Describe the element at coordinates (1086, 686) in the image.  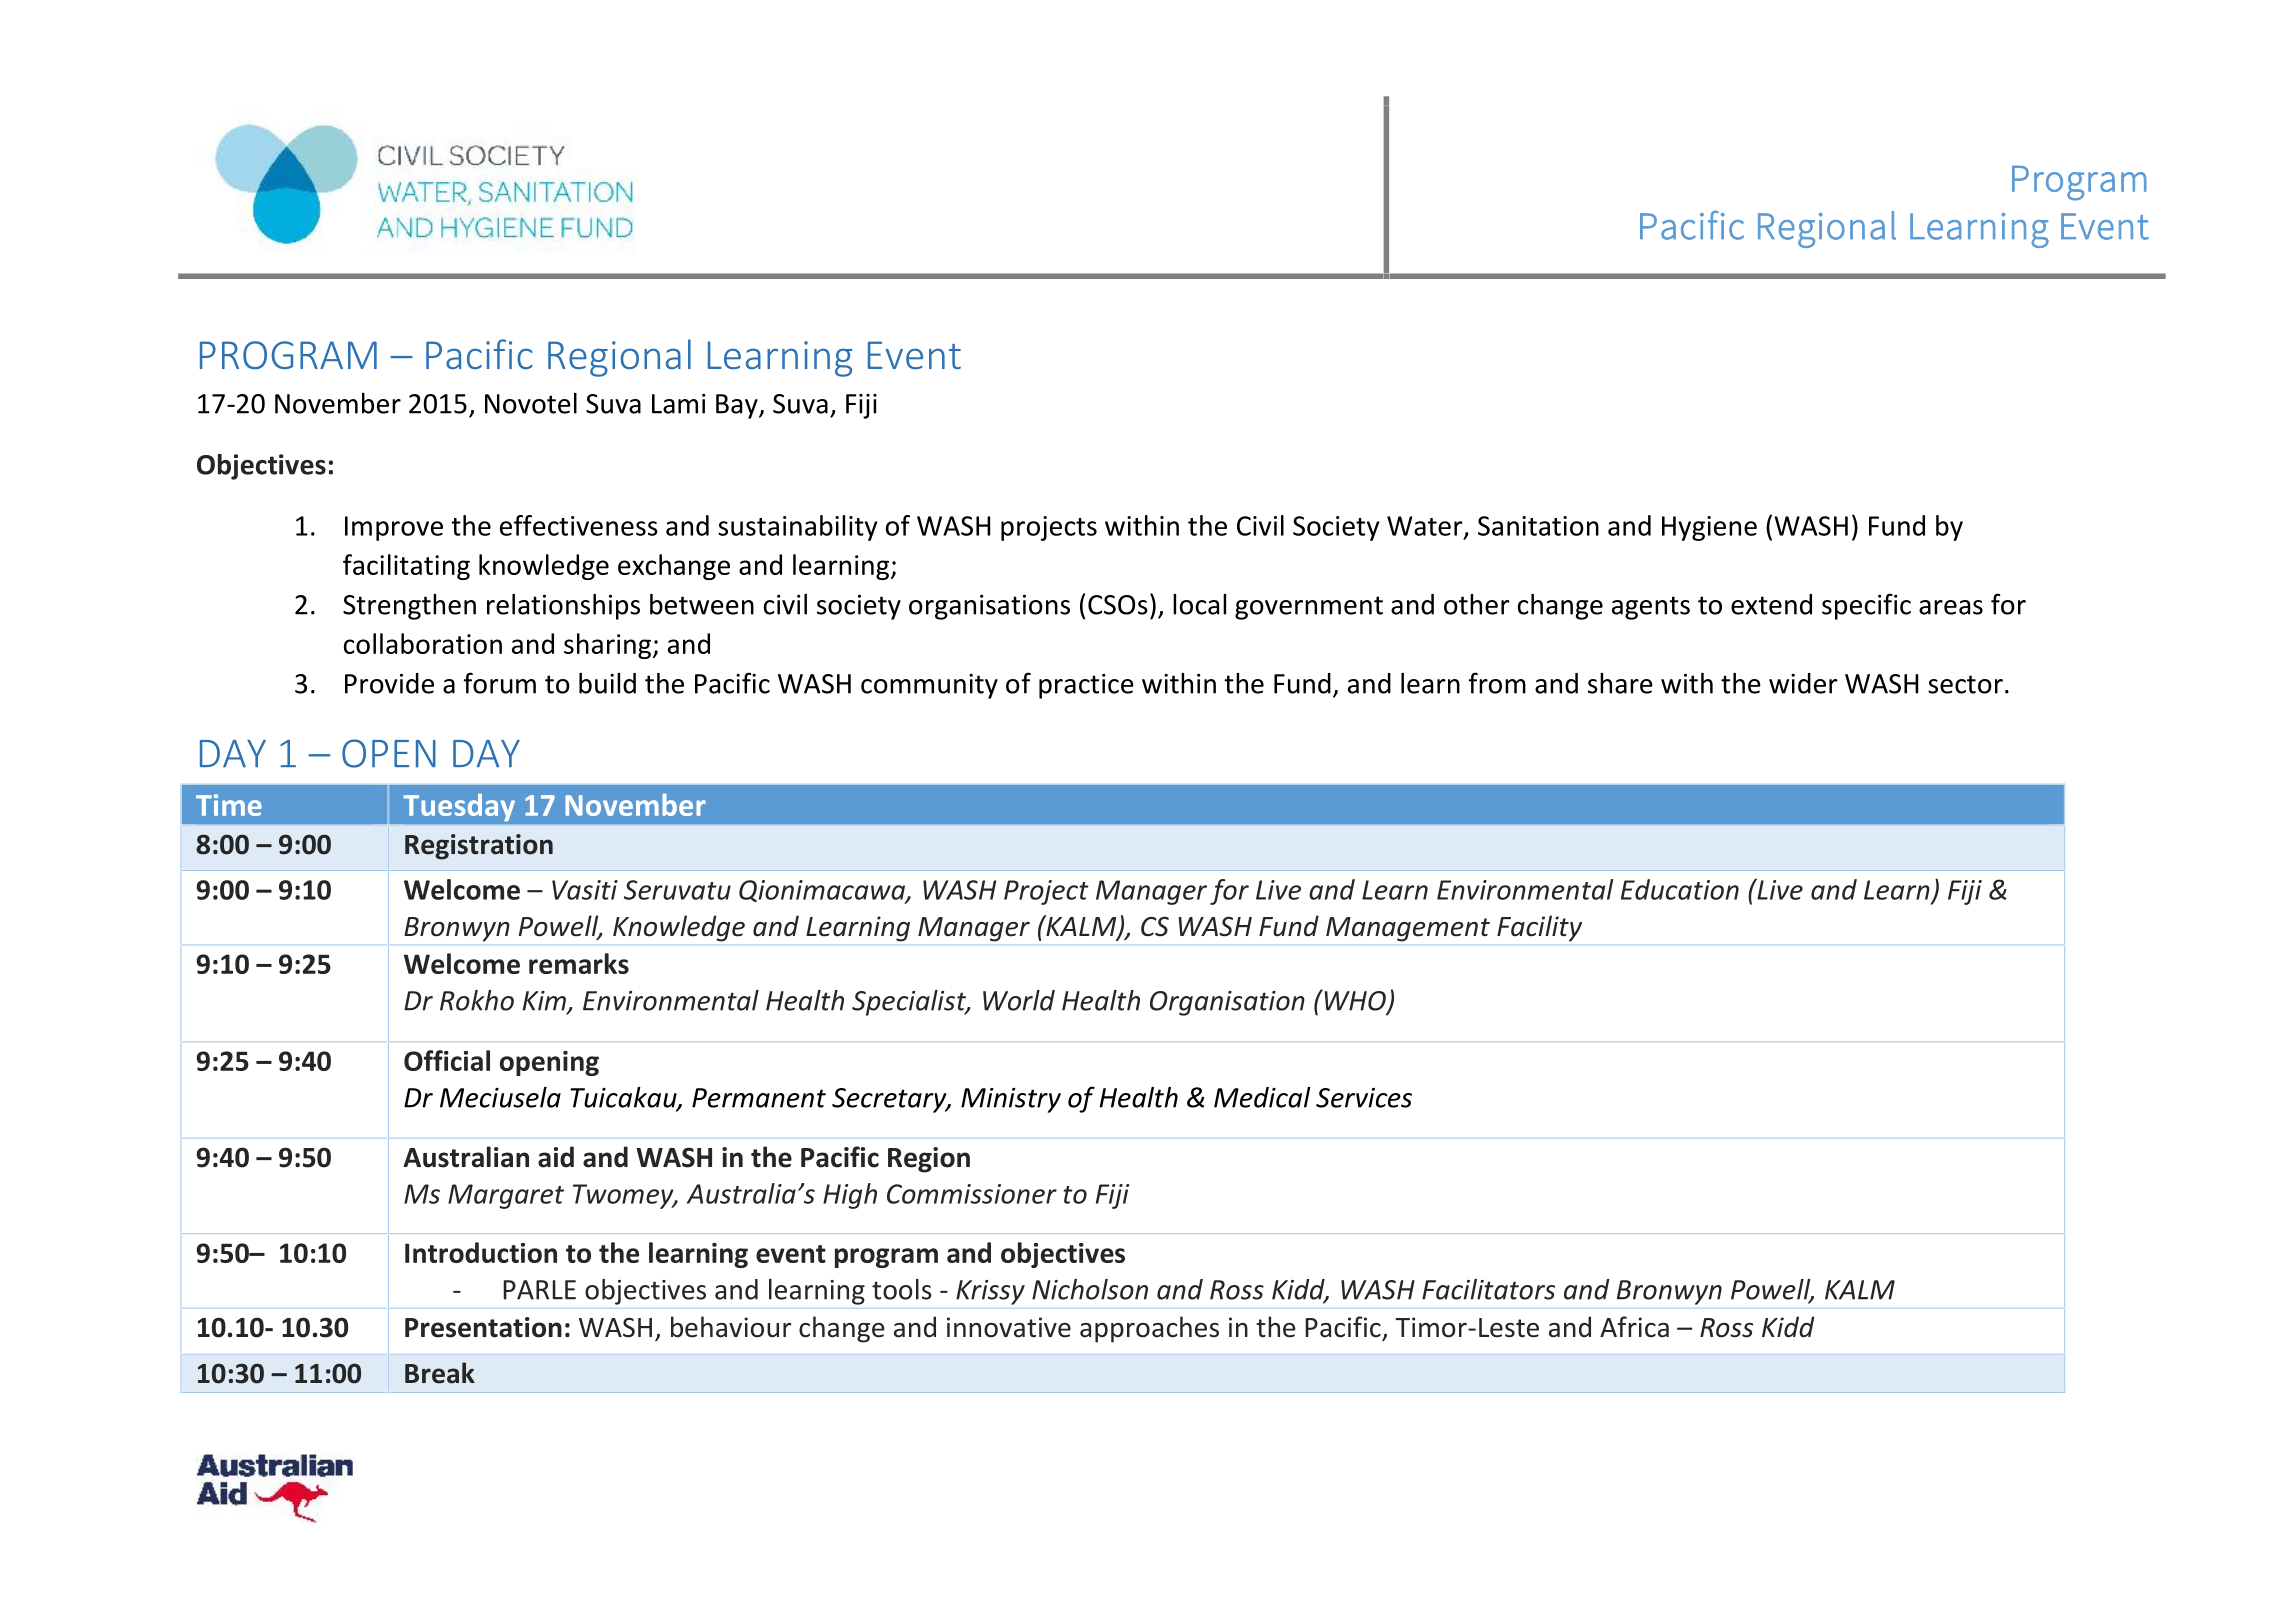
I see `practice` at that location.
